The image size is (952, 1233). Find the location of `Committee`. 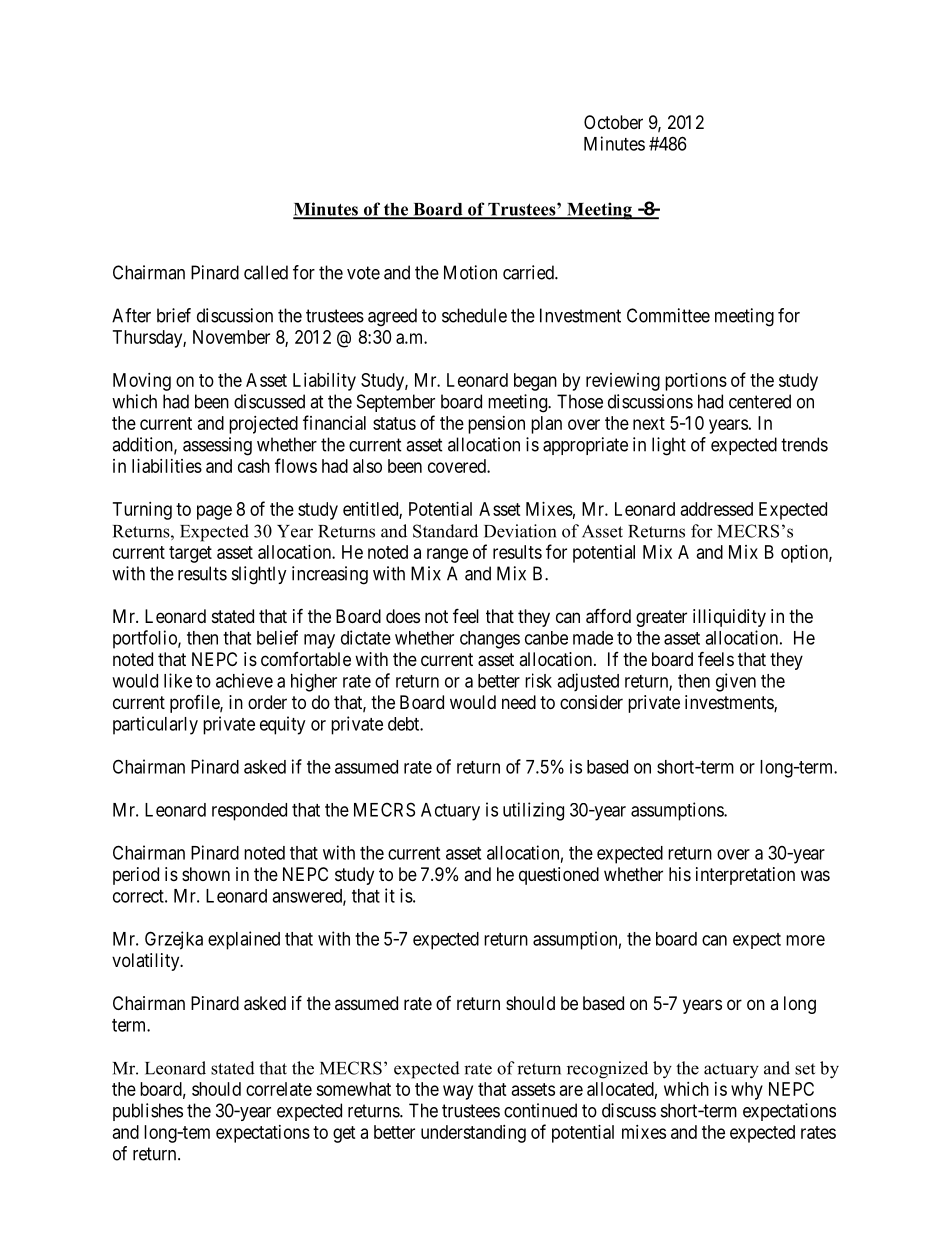

Committee is located at coordinates (668, 315).
